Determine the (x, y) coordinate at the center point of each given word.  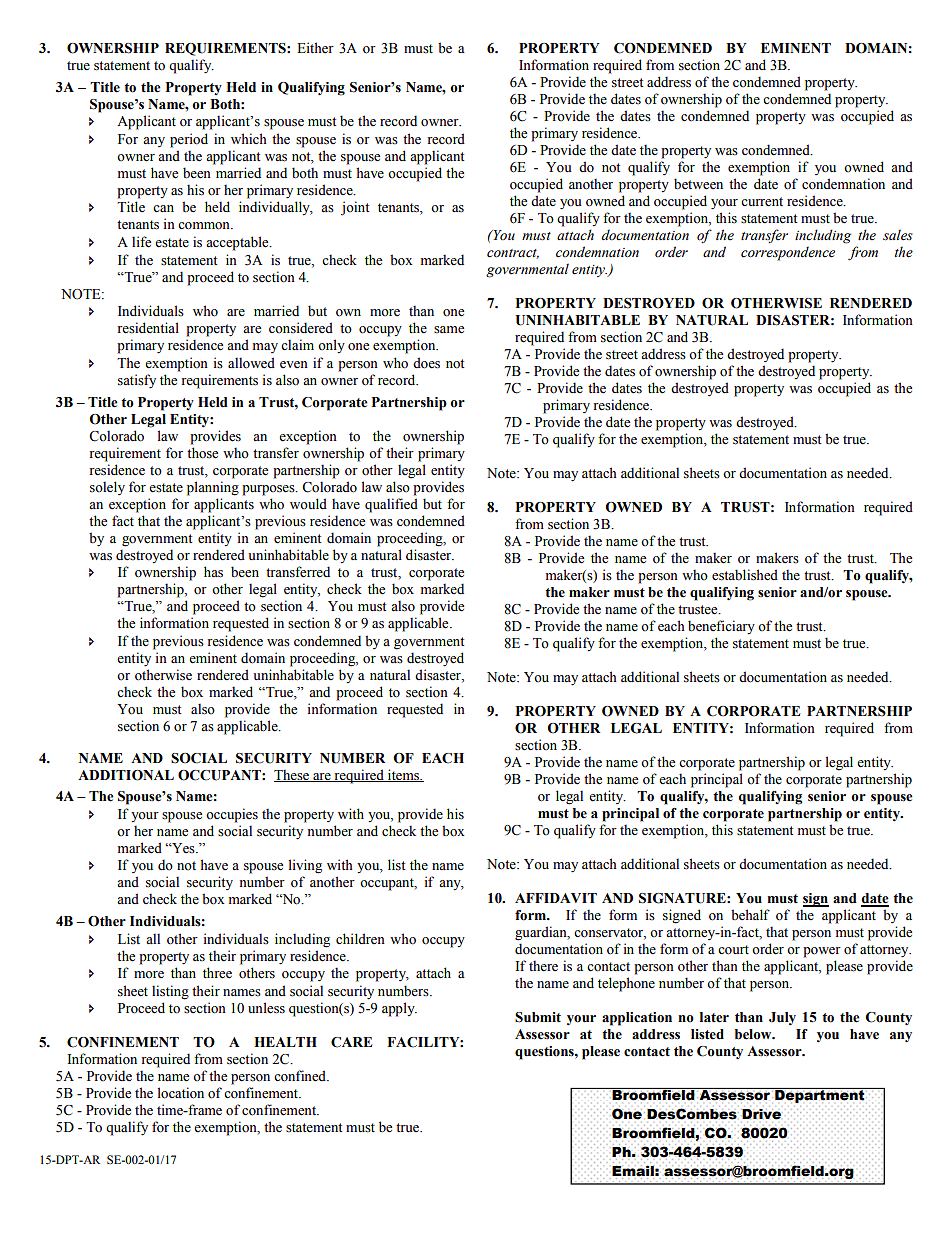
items (403, 775)
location (181, 1093)
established (745, 575)
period (189, 140)
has (213, 572)
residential (148, 328)
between (698, 184)
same (449, 330)
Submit (538, 1017)
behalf (750, 915)
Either (315, 48)
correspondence (788, 253)
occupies (232, 815)
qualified (391, 505)
